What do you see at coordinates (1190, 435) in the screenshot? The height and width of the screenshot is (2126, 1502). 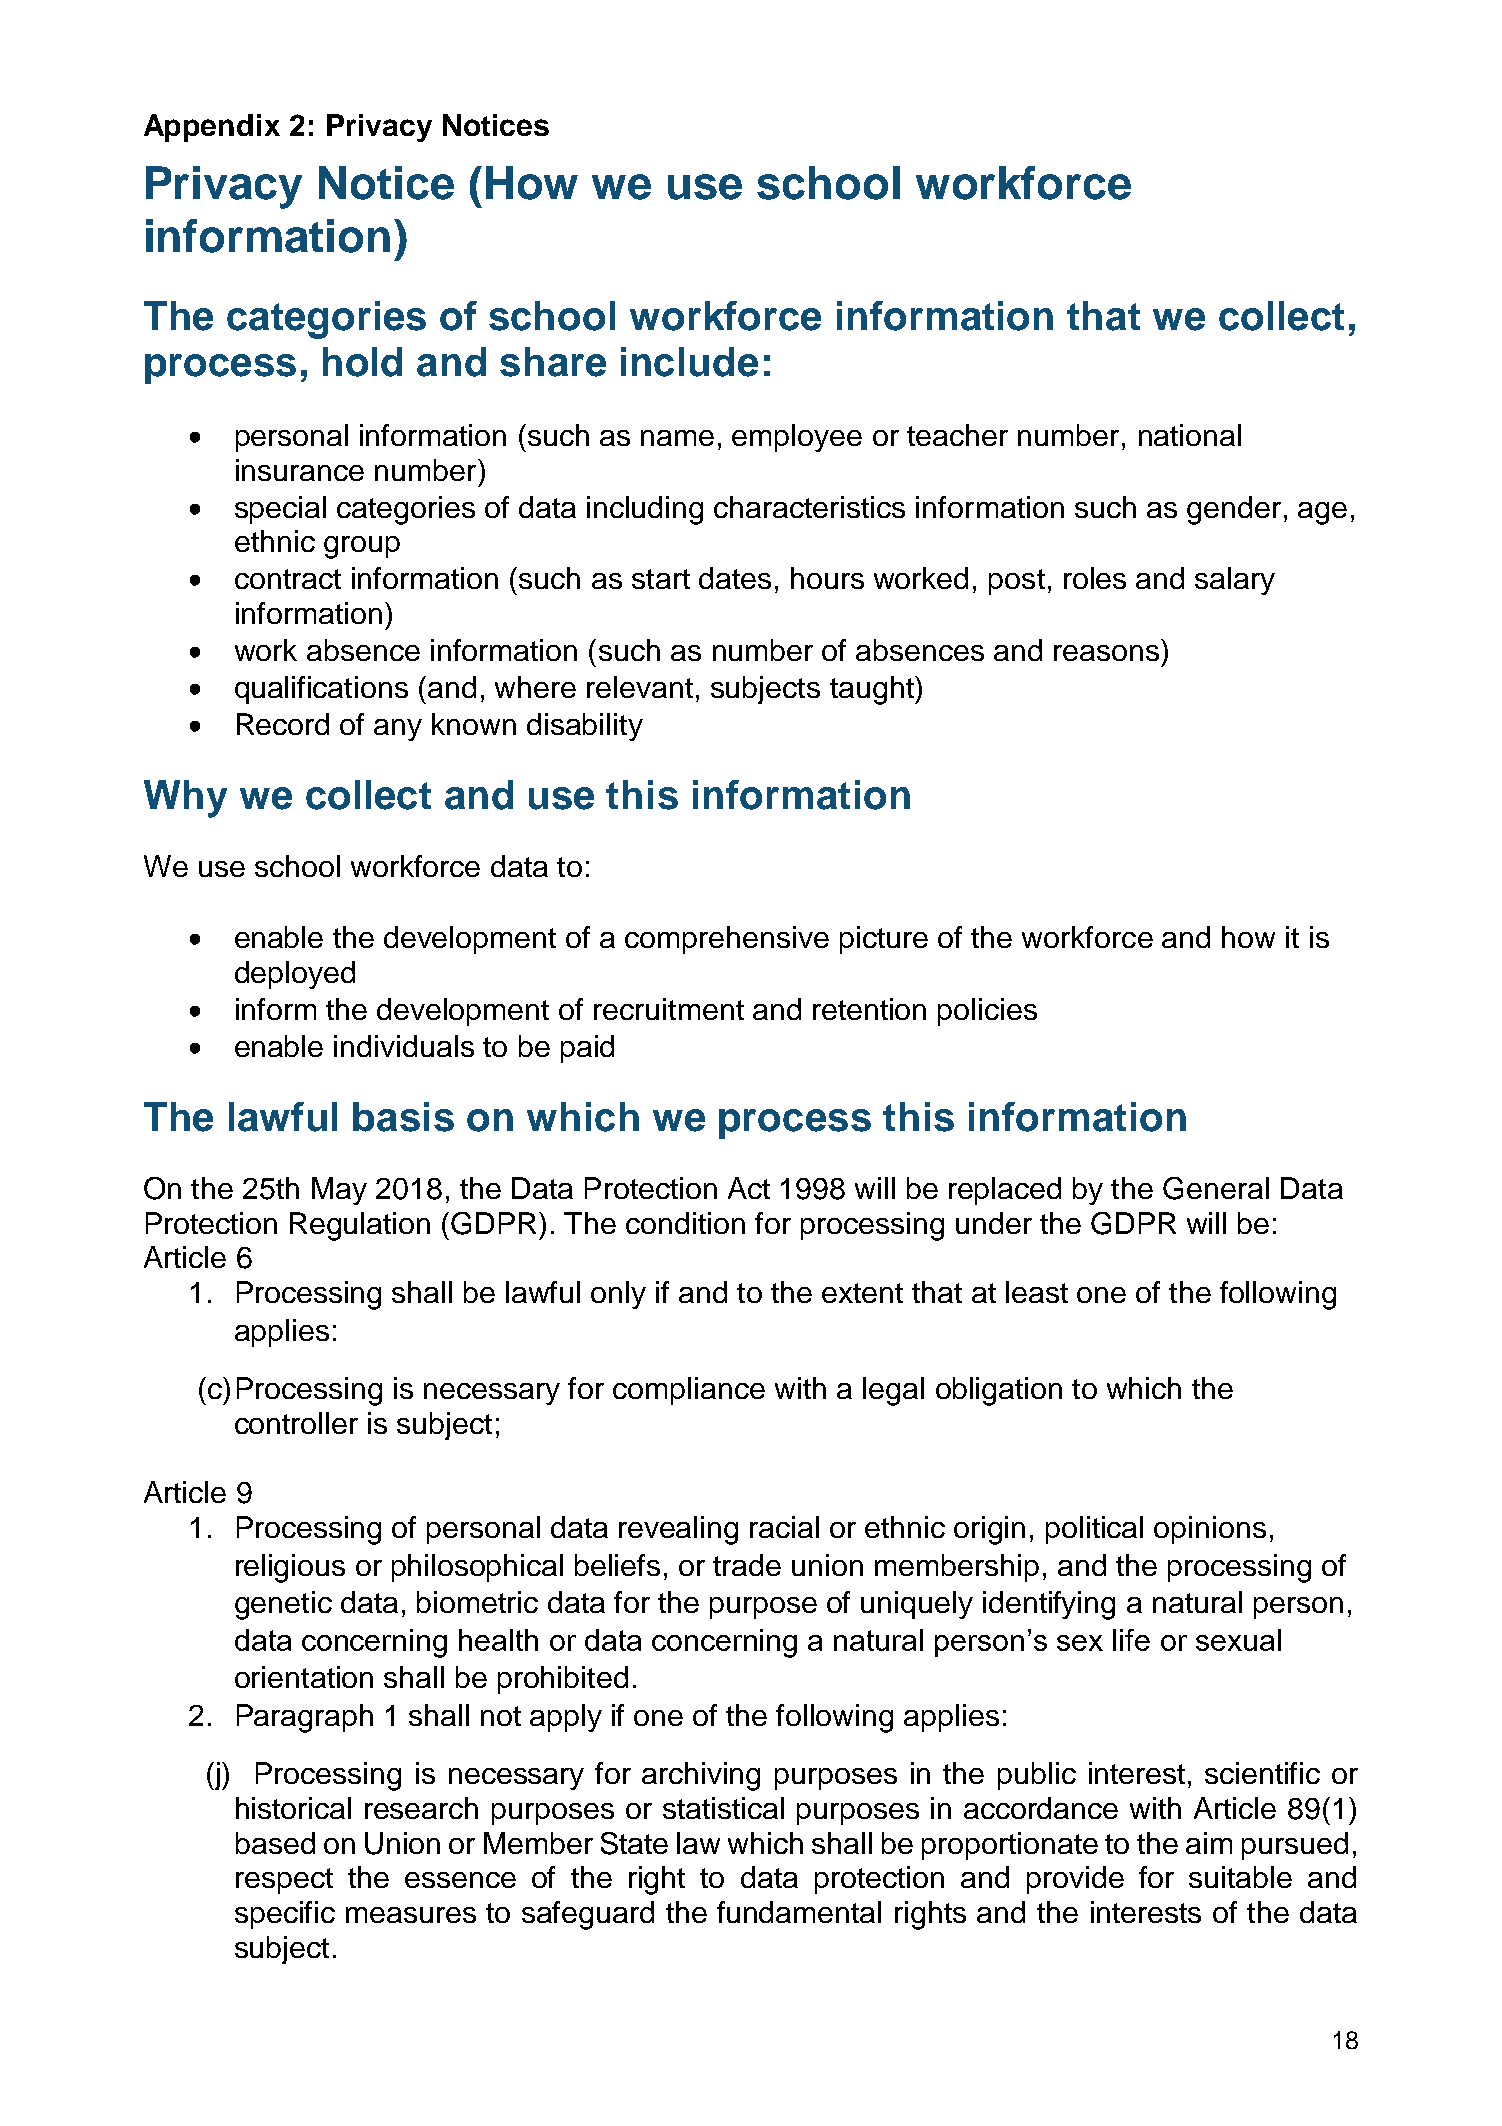 I see `national` at bounding box center [1190, 435].
